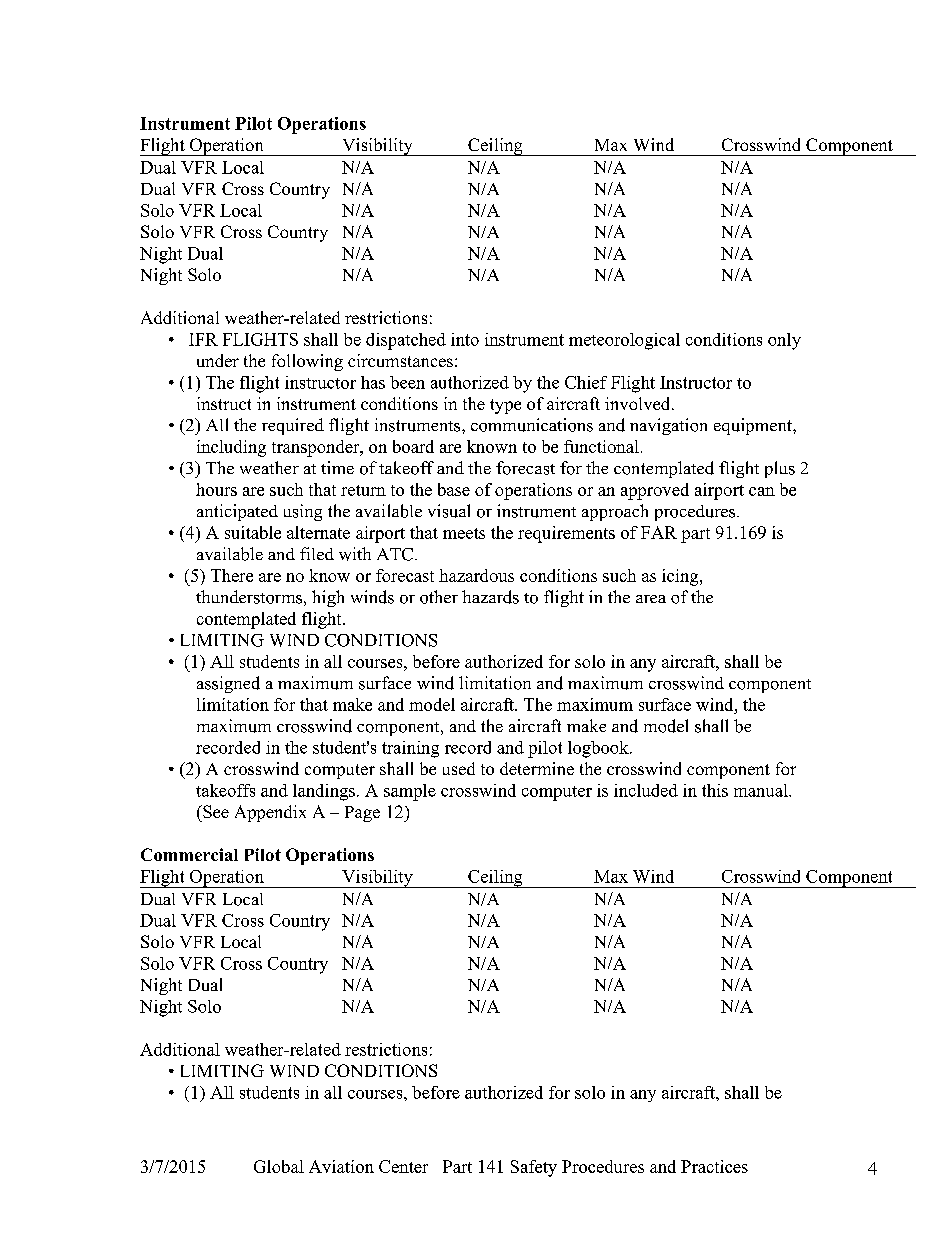 This screenshot has height=1233, width=952. What do you see at coordinates (784, 341) in the screenshot?
I see `only` at bounding box center [784, 341].
